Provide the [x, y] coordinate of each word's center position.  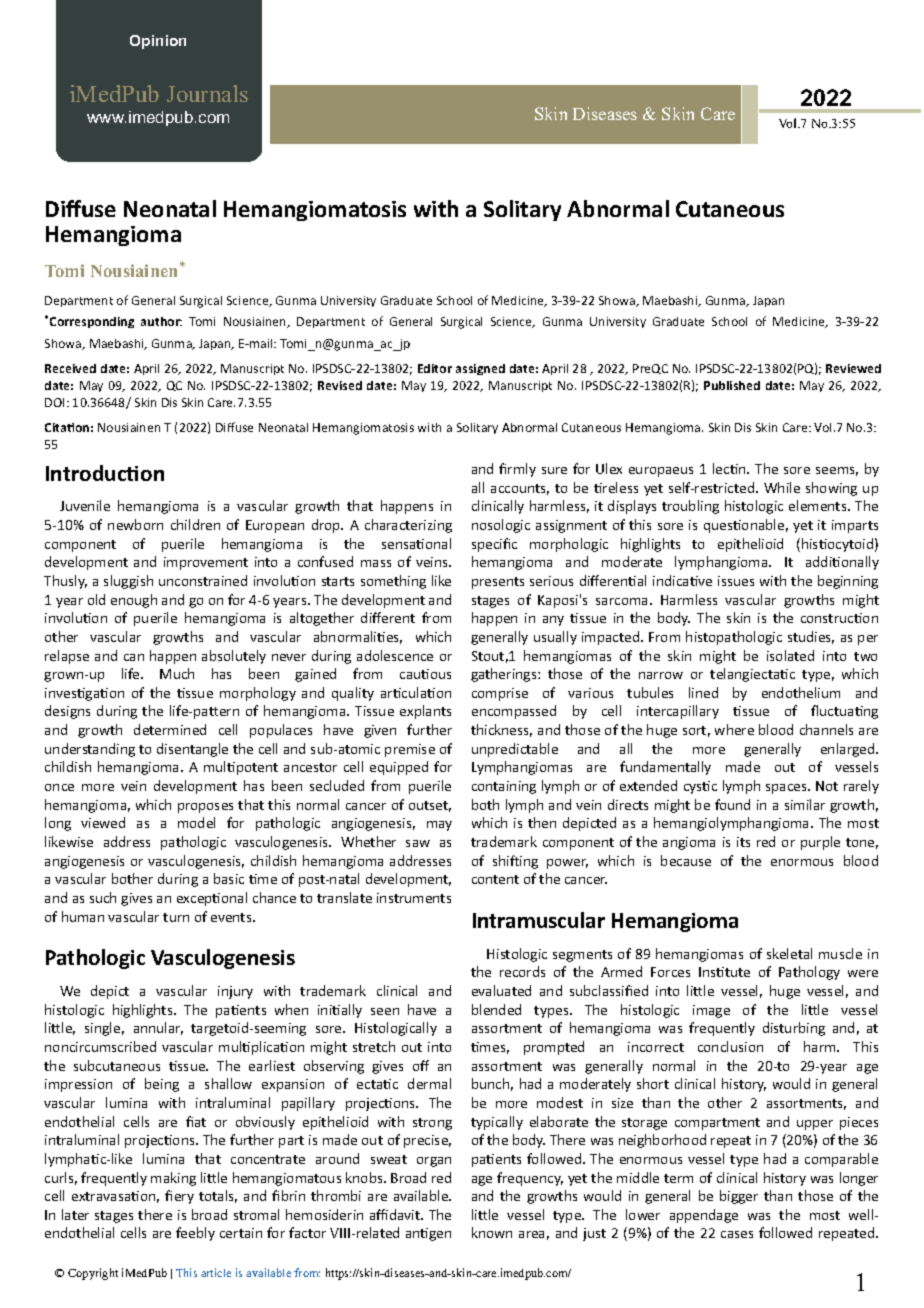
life [132, 673]
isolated [790, 655]
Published [732, 385]
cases [737, 1234]
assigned [480, 369]
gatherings [505, 675]
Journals [207, 93]
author [161, 321]
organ [434, 1162]
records [522, 971]
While [782, 487]
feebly [195, 1234]
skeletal [789, 953]
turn [176, 917]
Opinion [158, 42]
